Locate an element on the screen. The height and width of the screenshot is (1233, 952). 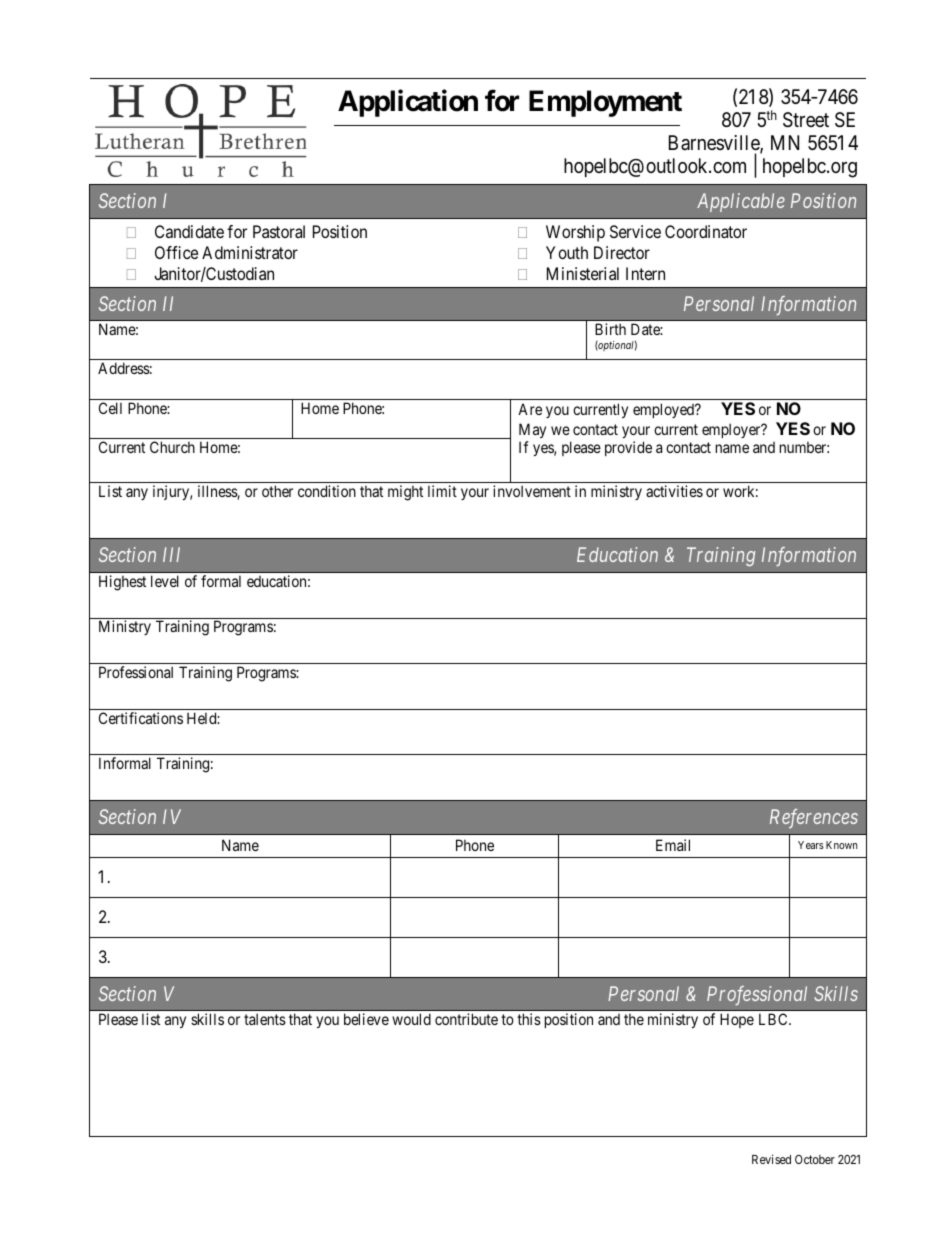
Pastoral is located at coordinates (279, 231).
